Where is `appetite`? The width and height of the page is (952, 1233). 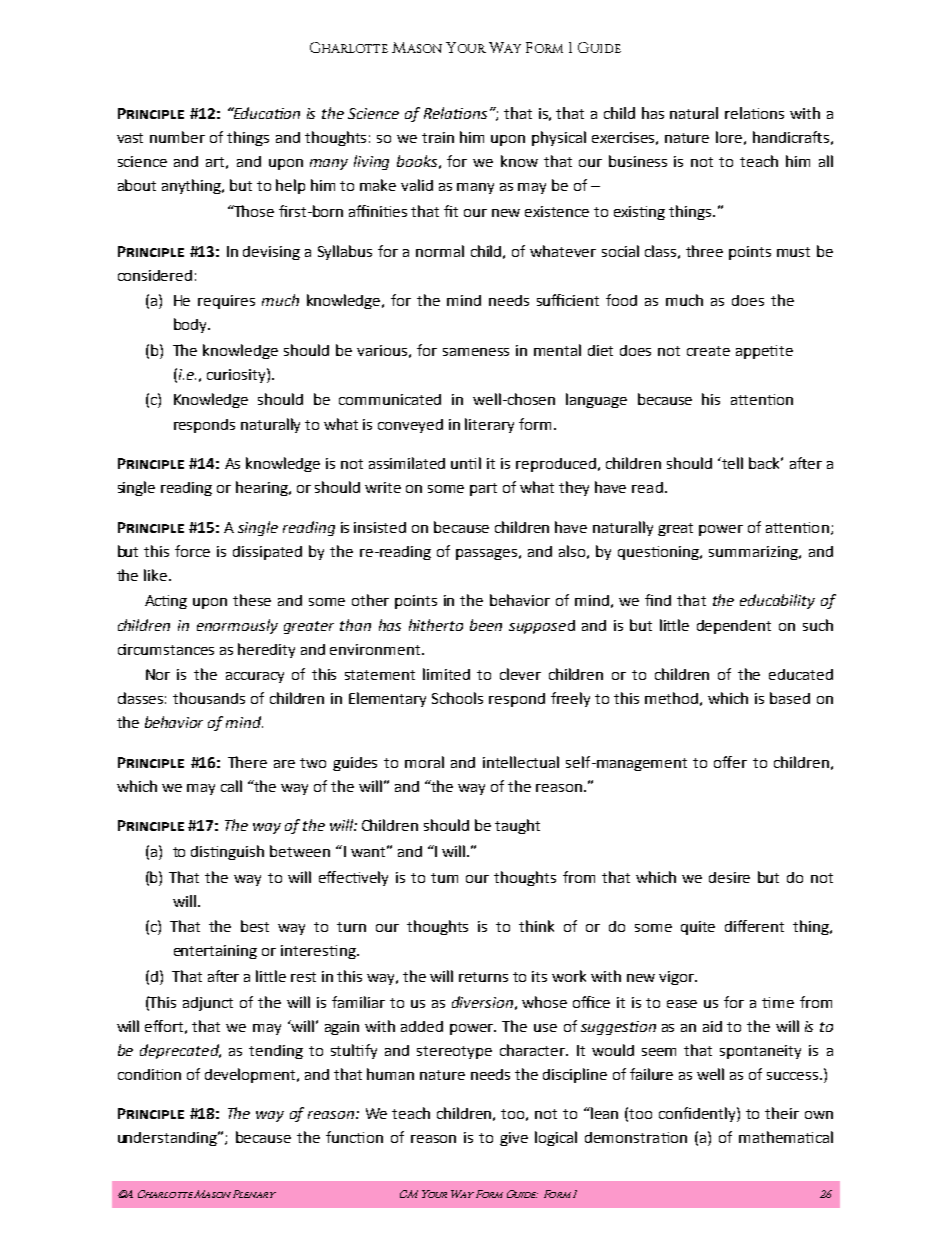
appetite is located at coordinates (764, 352).
